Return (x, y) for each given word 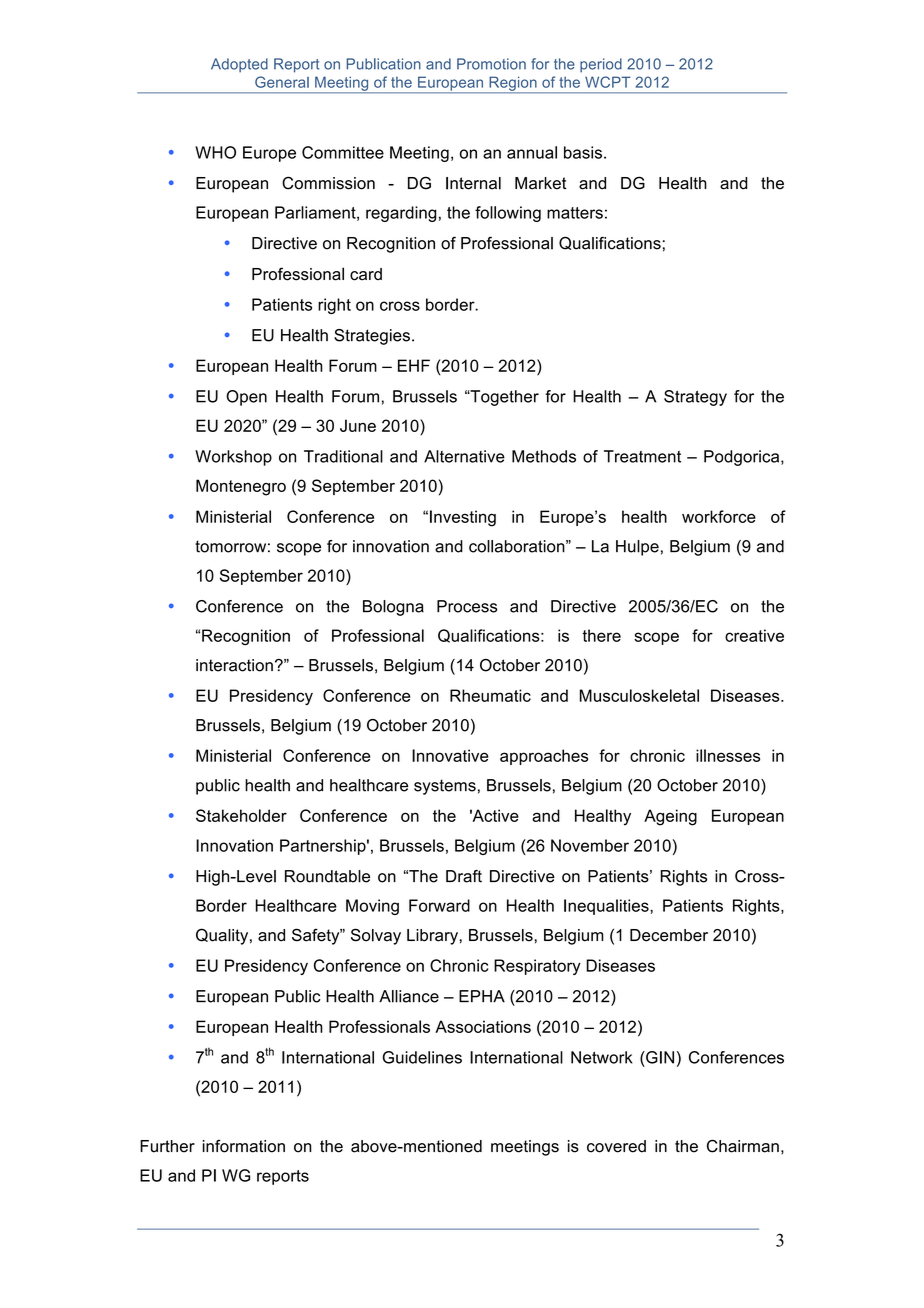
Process (467, 606)
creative (754, 635)
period (601, 65)
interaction (234, 665)
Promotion (491, 64)
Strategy (695, 398)
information (244, 1146)
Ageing (670, 817)
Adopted (239, 65)
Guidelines (422, 1057)
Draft (464, 876)
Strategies (372, 337)
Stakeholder (241, 815)
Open (246, 398)
